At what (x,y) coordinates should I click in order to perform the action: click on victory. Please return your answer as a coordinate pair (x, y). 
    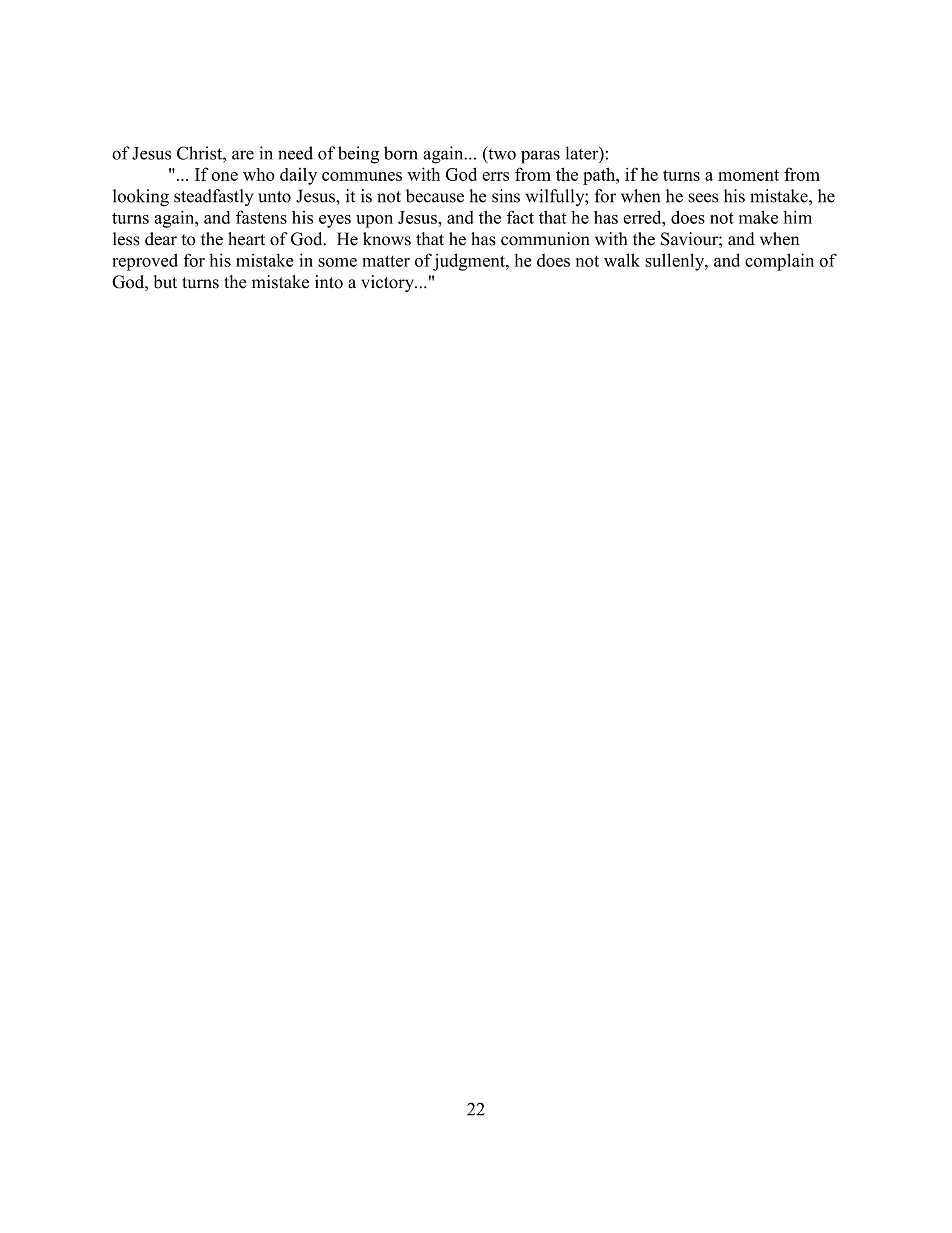
    Looking at the image, I should click on (388, 283).
